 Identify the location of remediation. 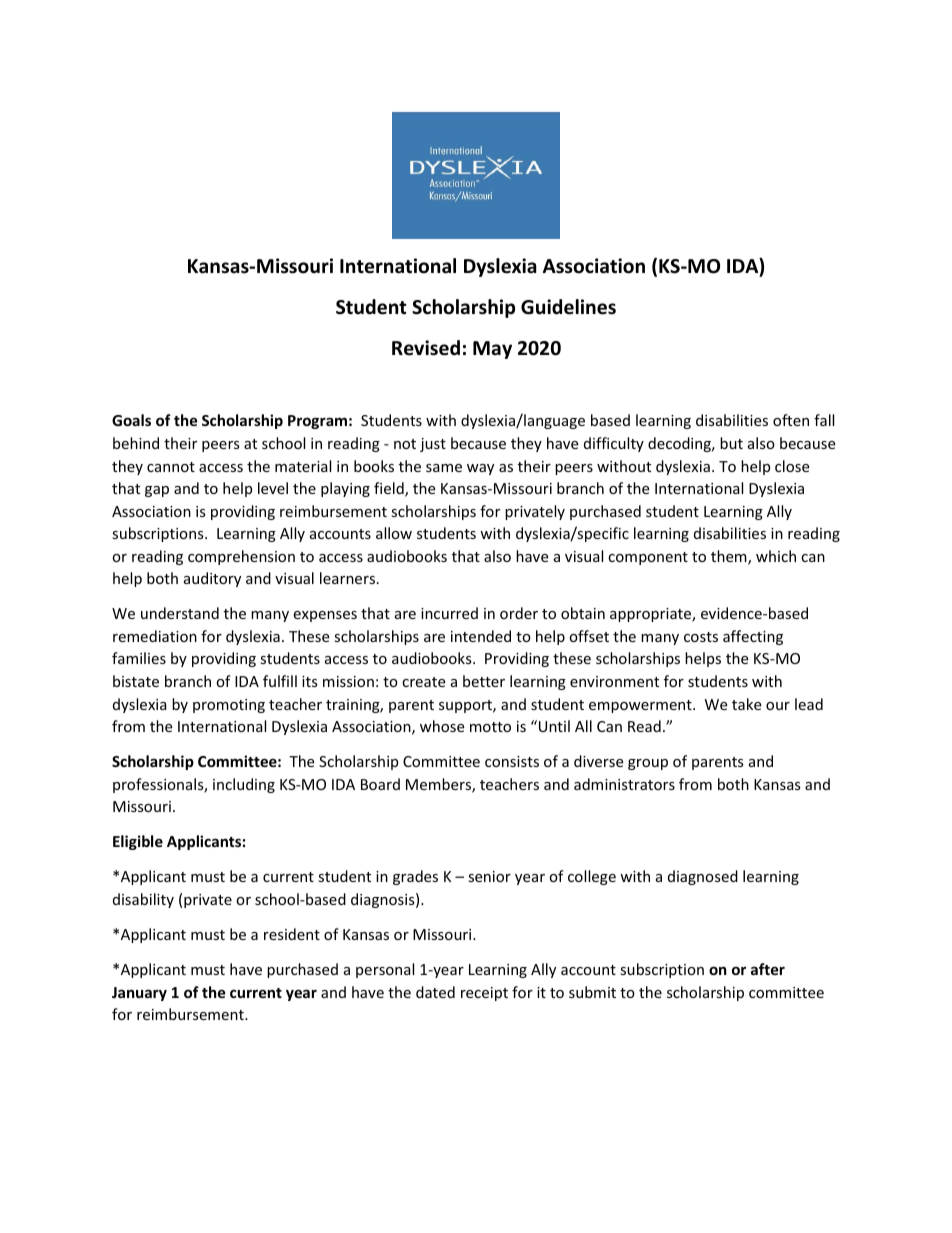
(155, 636).
